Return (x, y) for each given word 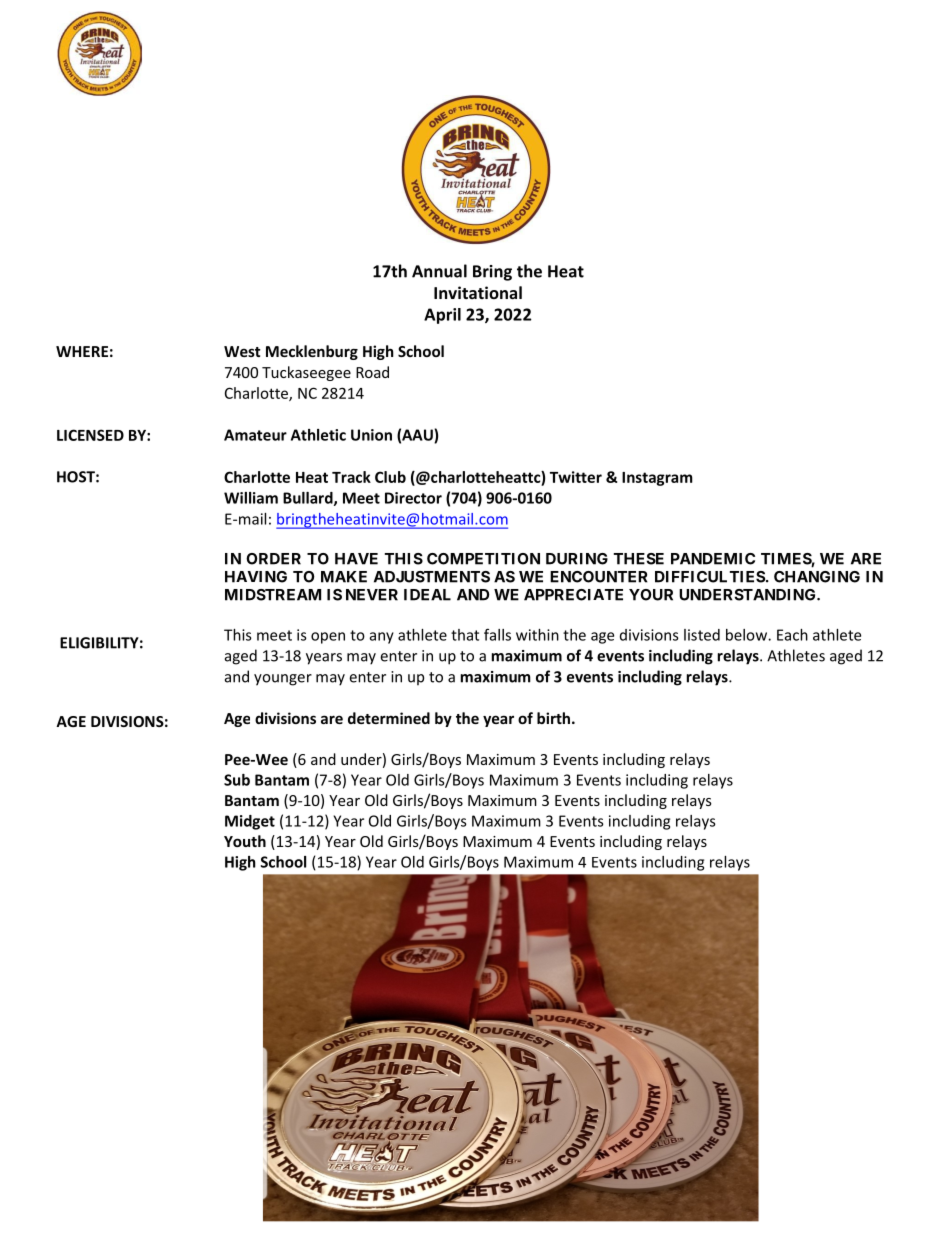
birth (553, 718)
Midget (250, 822)
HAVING (256, 577)
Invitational (478, 292)
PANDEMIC (713, 559)
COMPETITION (483, 559)
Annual (439, 271)
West (242, 351)
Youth (245, 841)
